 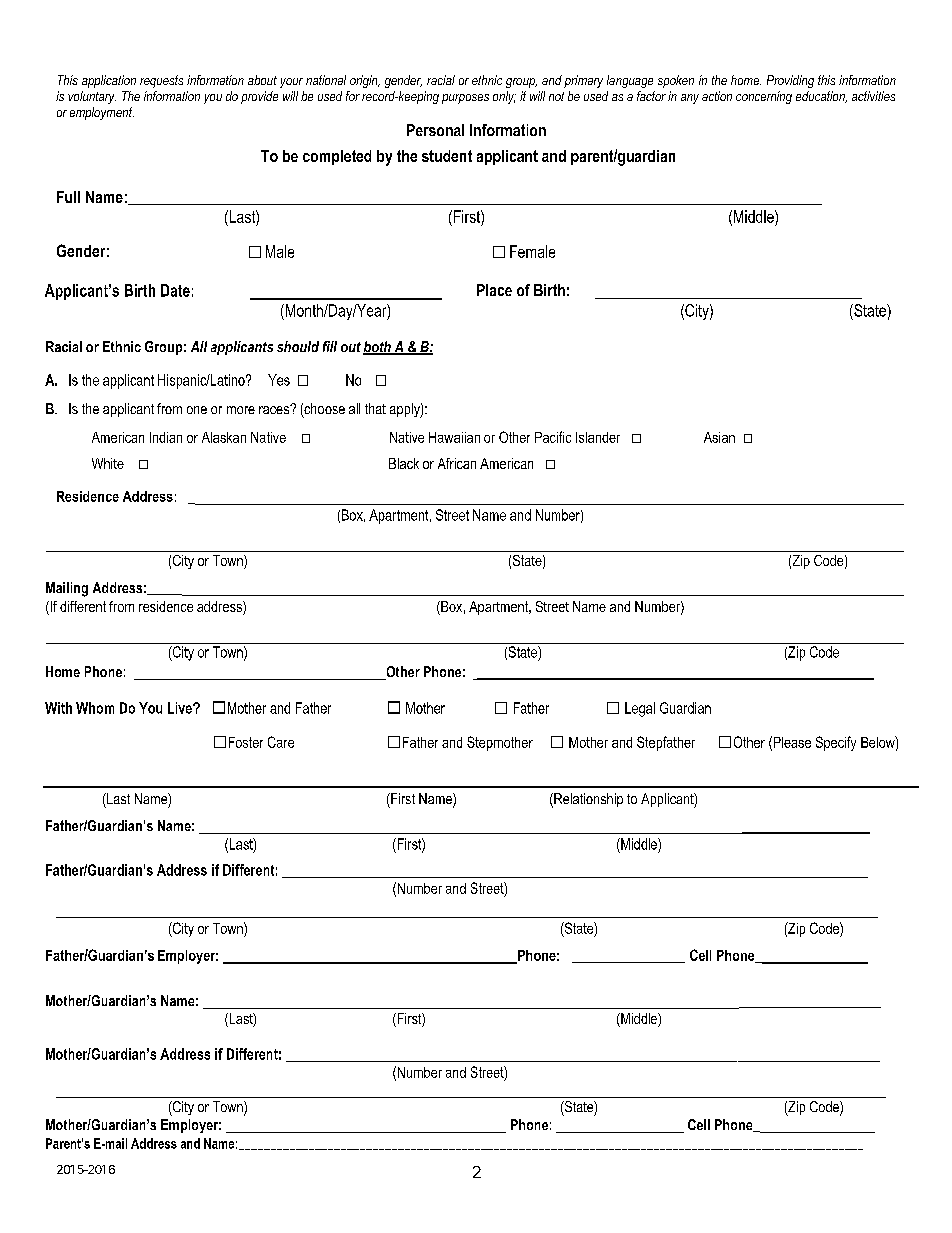 What do you see at coordinates (457, 463) in the document?
I see `African` at bounding box center [457, 463].
